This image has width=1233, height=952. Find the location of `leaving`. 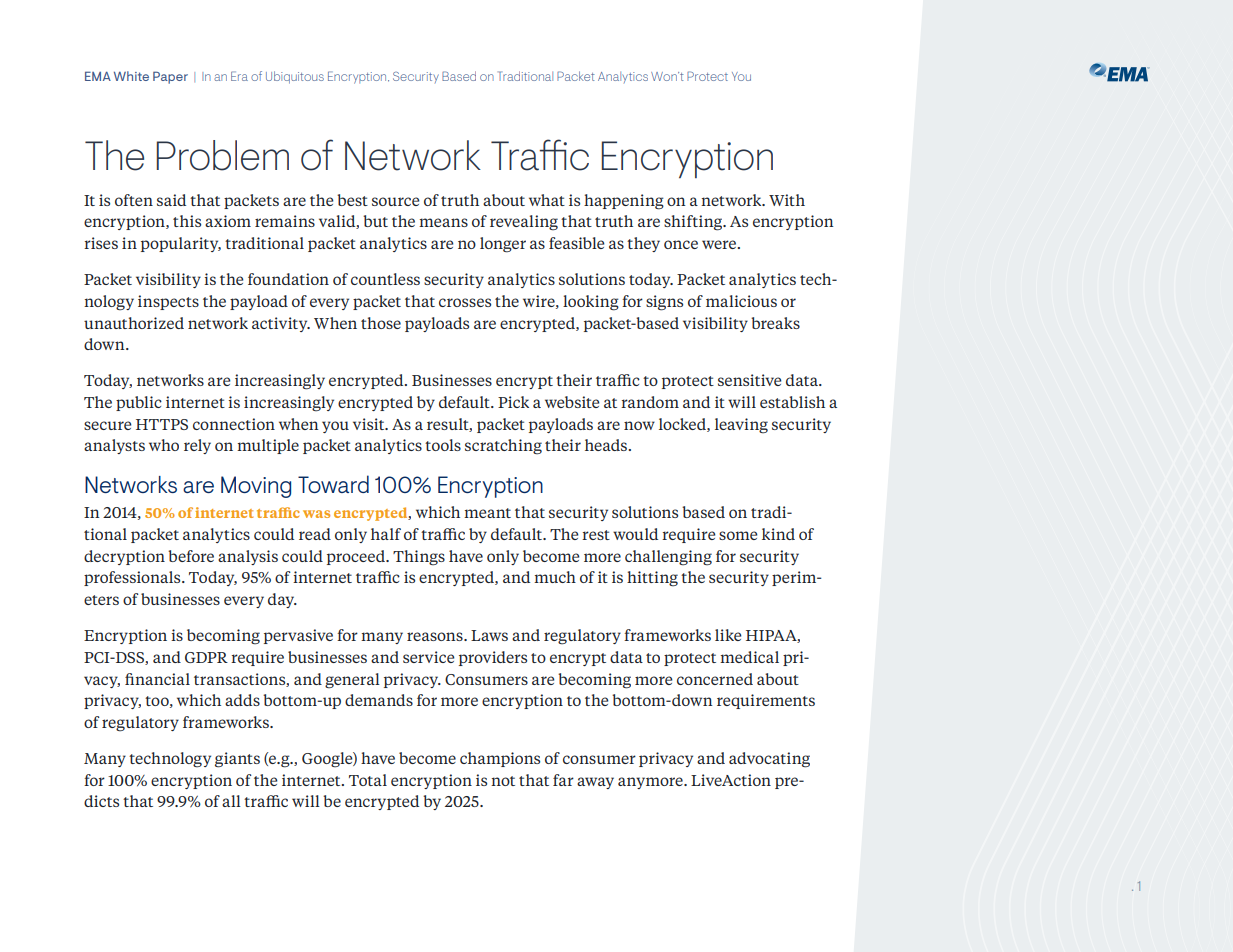

leaving is located at coordinates (741, 426).
